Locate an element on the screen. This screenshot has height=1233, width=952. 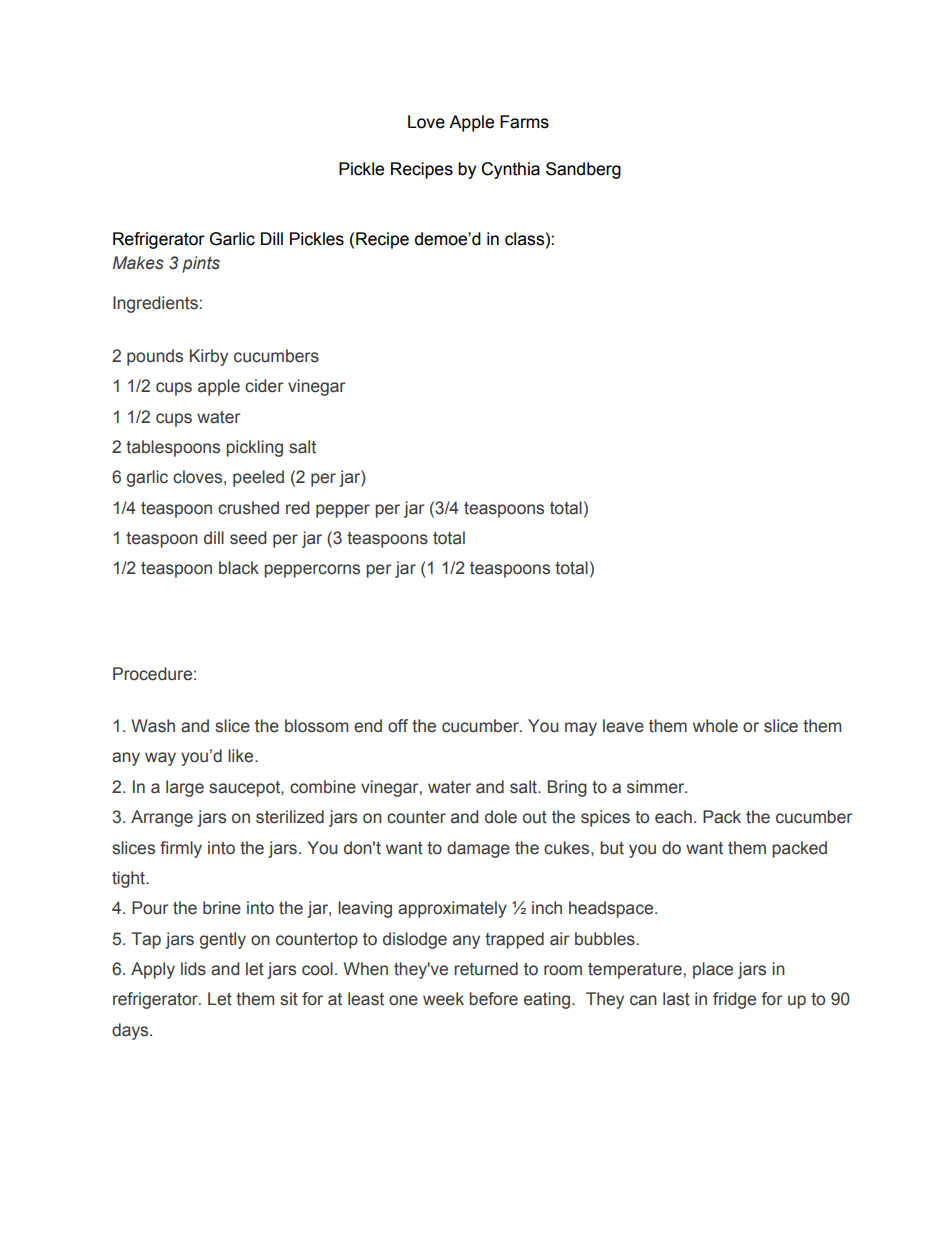
whole is located at coordinates (715, 726).
